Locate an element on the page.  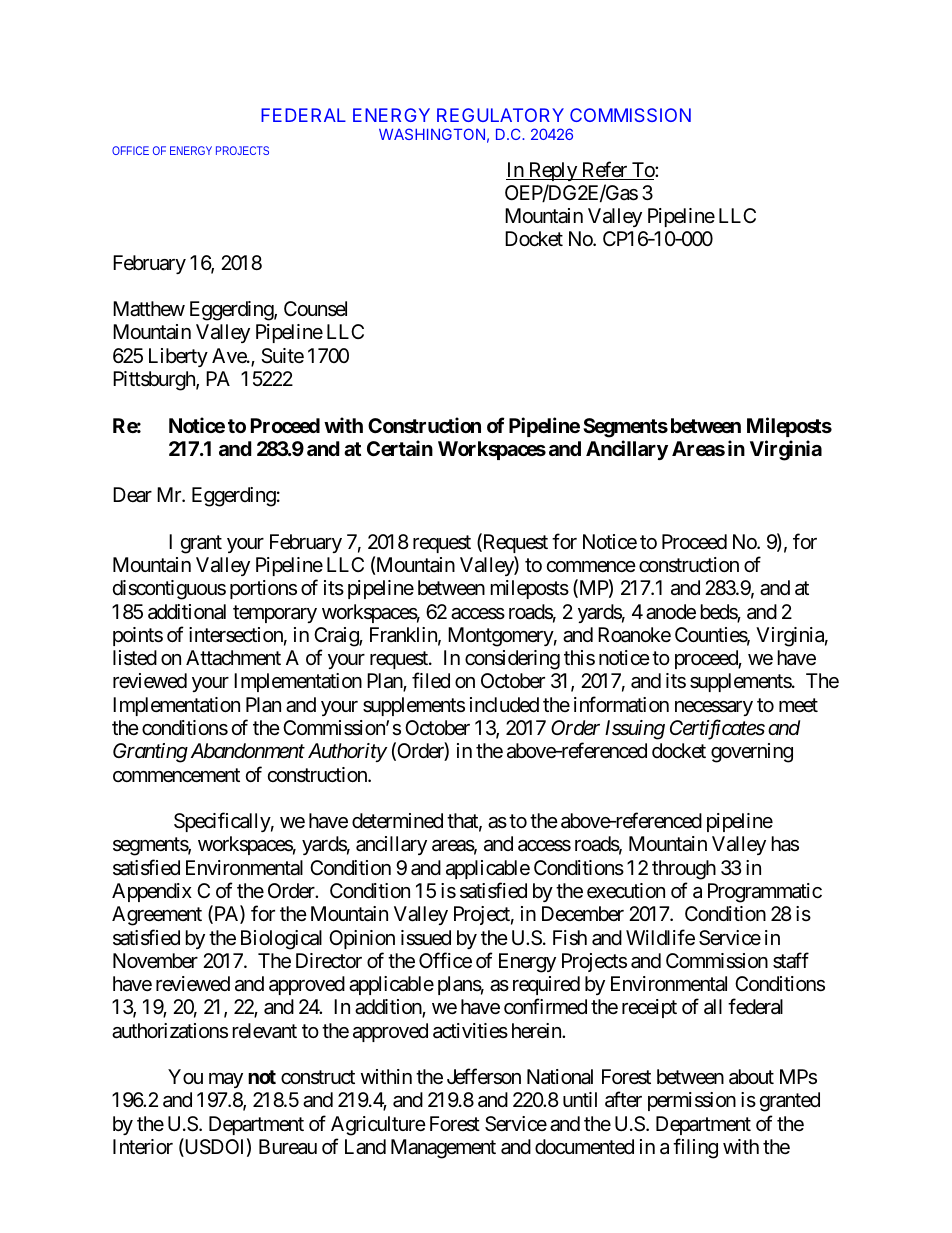
Reply is located at coordinates (552, 171).
